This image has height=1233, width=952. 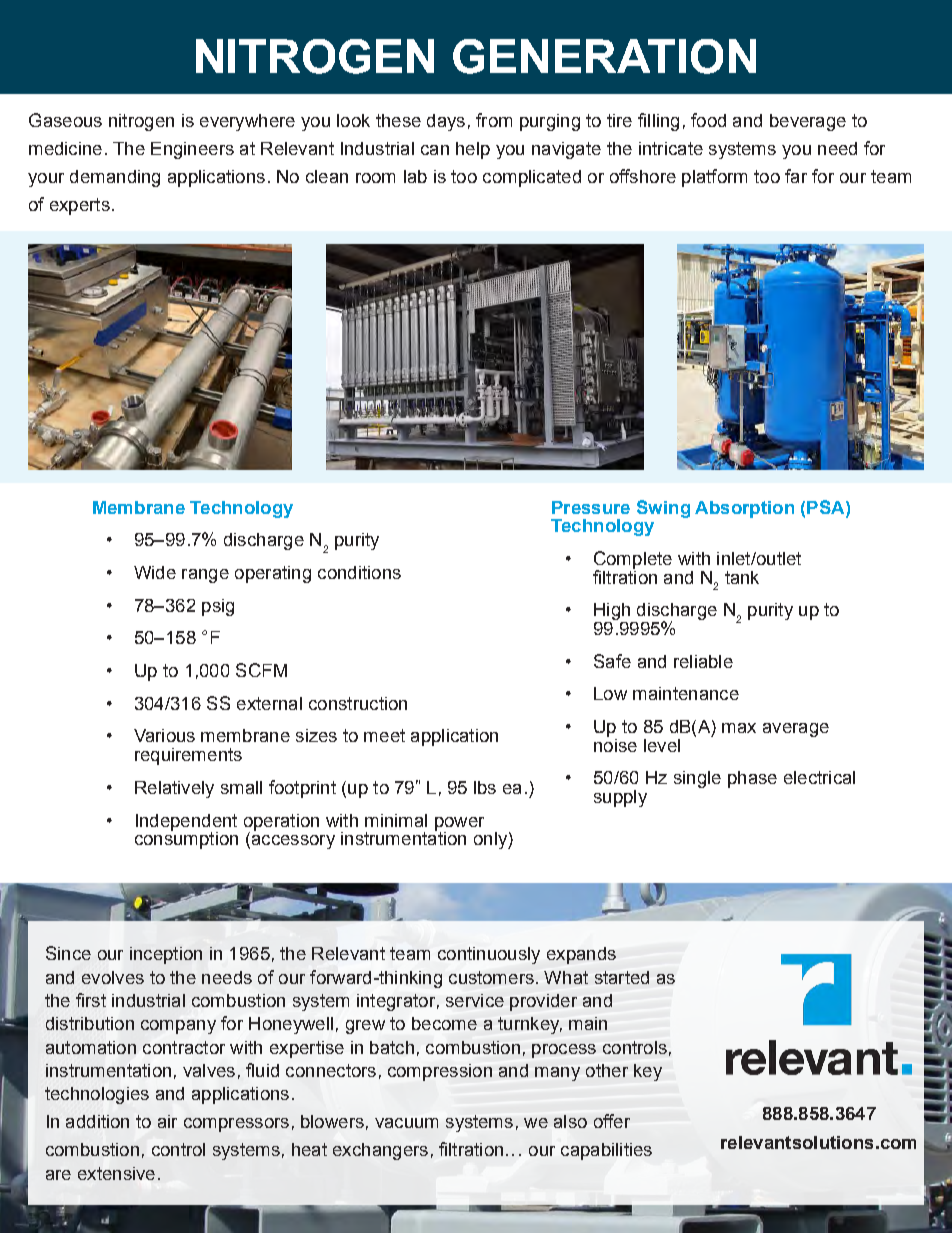 I want to click on Gaseous, so click(x=65, y=120).
